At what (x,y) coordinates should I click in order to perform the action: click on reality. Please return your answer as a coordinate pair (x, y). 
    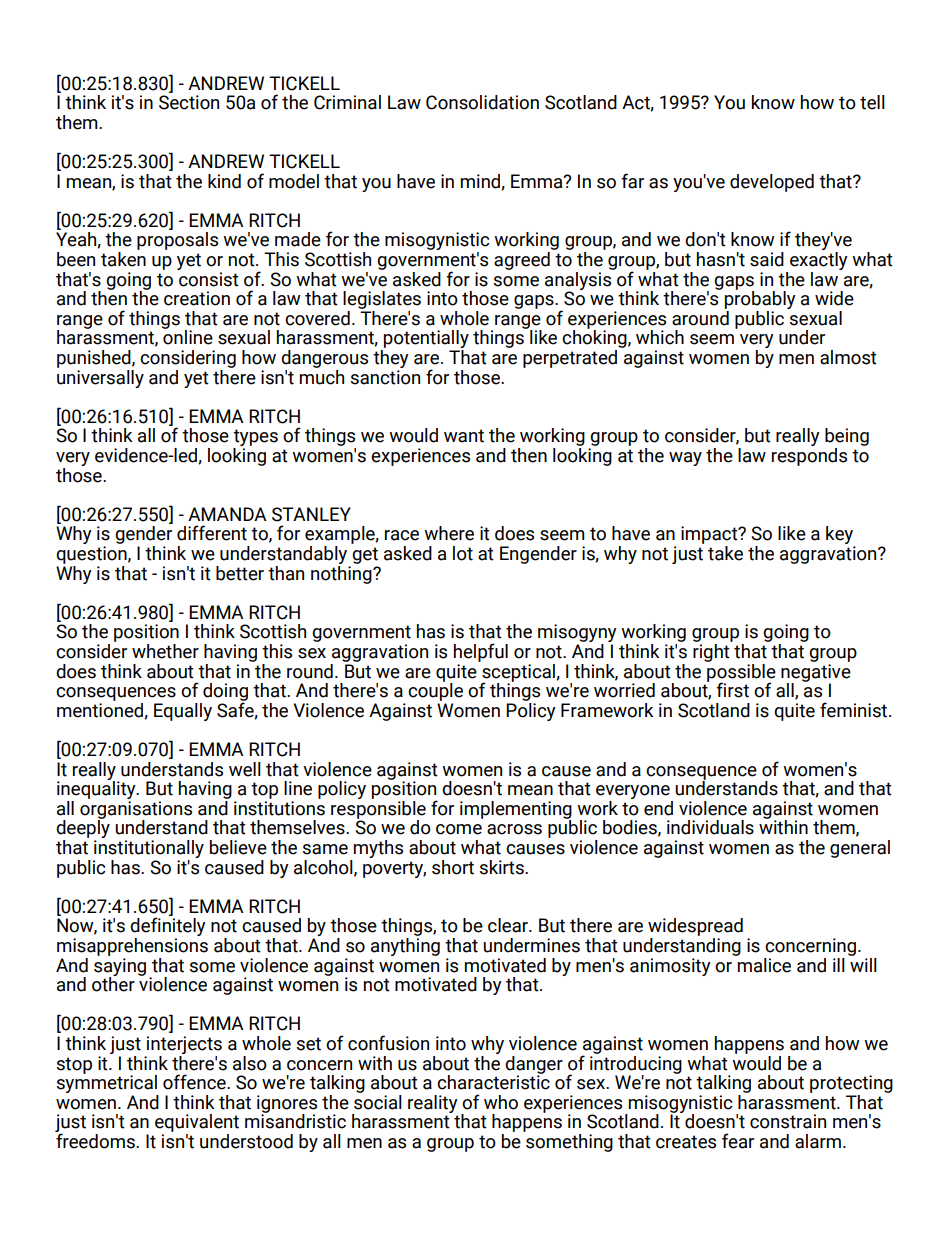
    Looking at the image, I should click on (433, 1104).
